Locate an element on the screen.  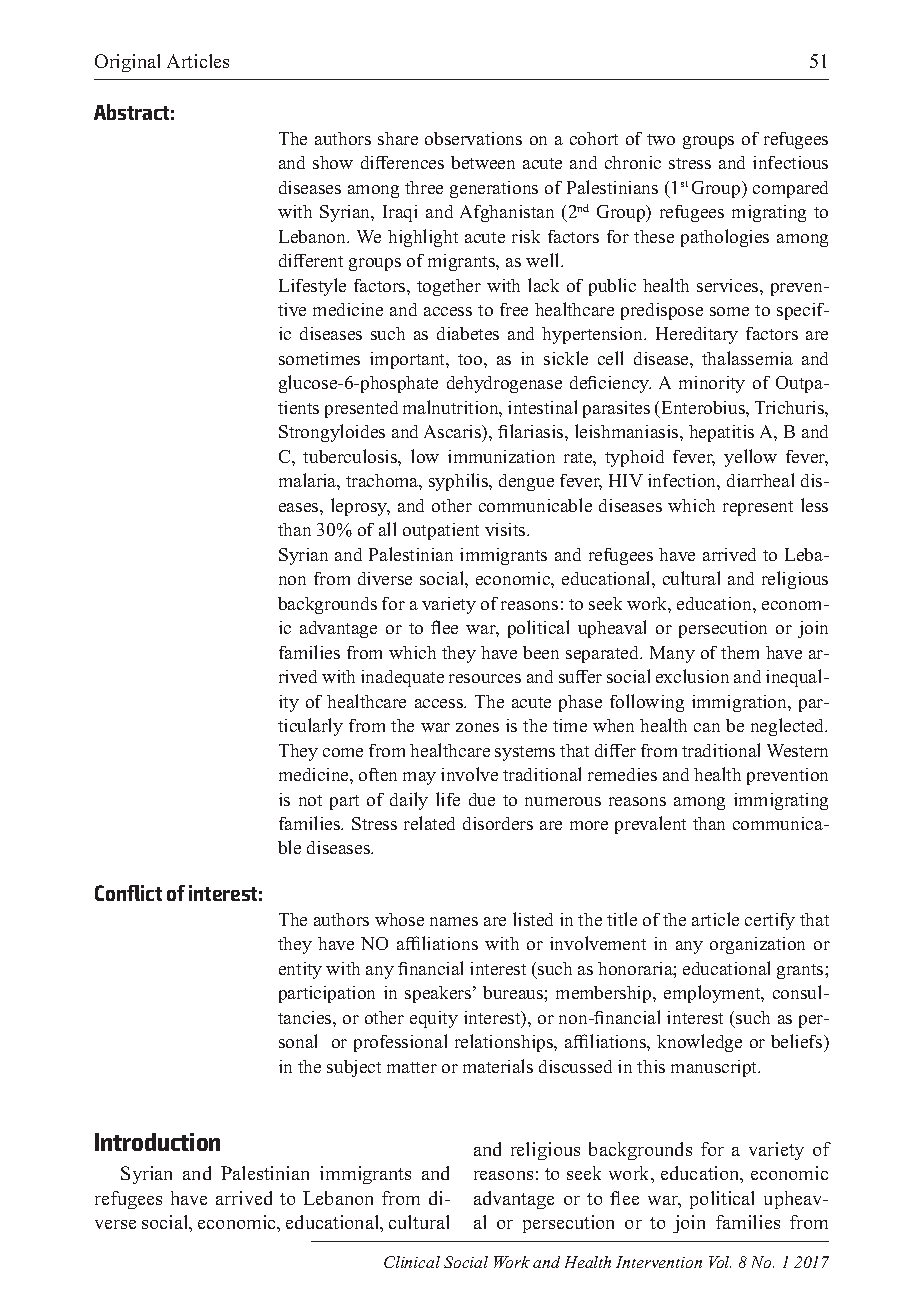
observations is located at coordinates (473, 138).
